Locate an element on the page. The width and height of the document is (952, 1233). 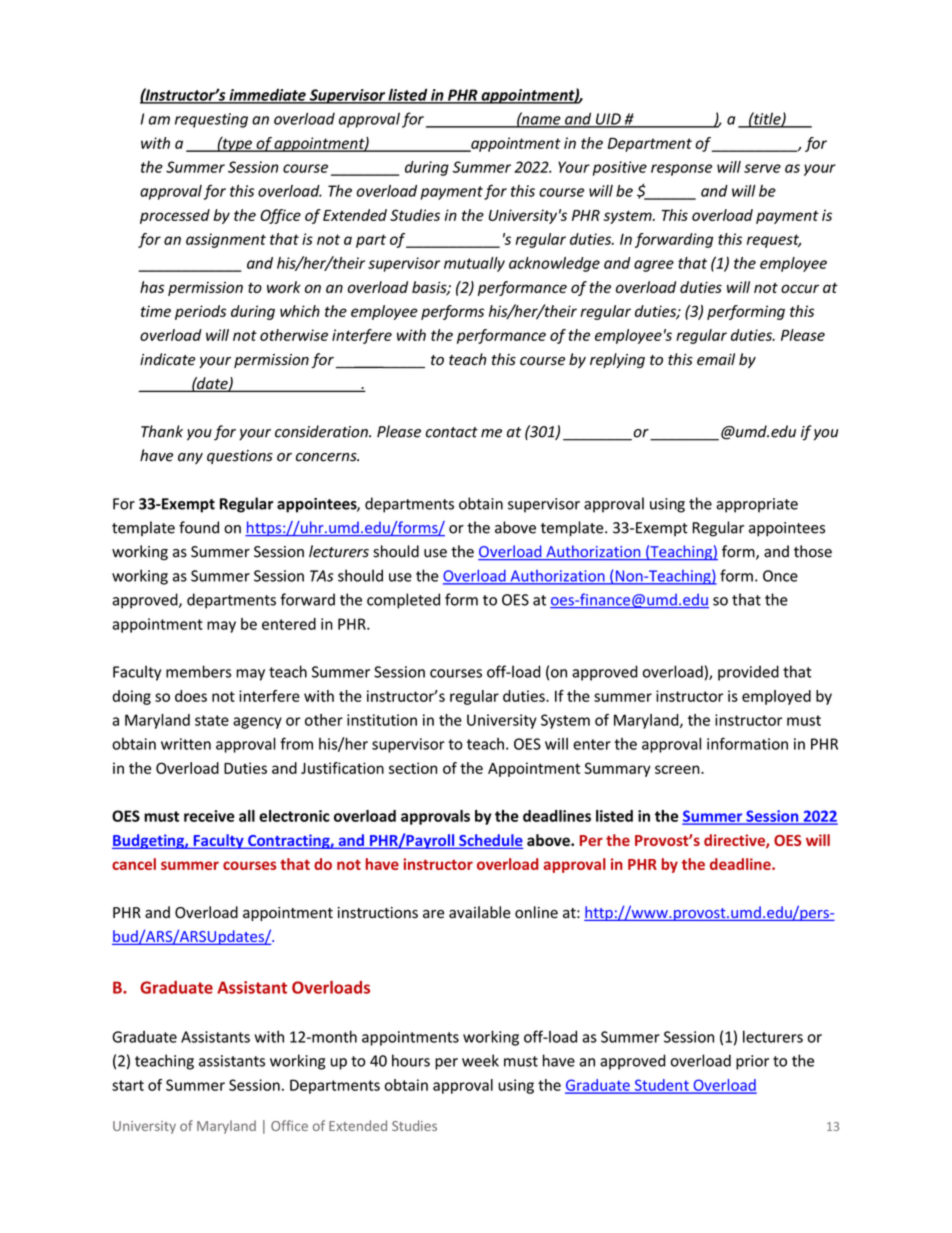
serve is located at coordinates (762, 168).
